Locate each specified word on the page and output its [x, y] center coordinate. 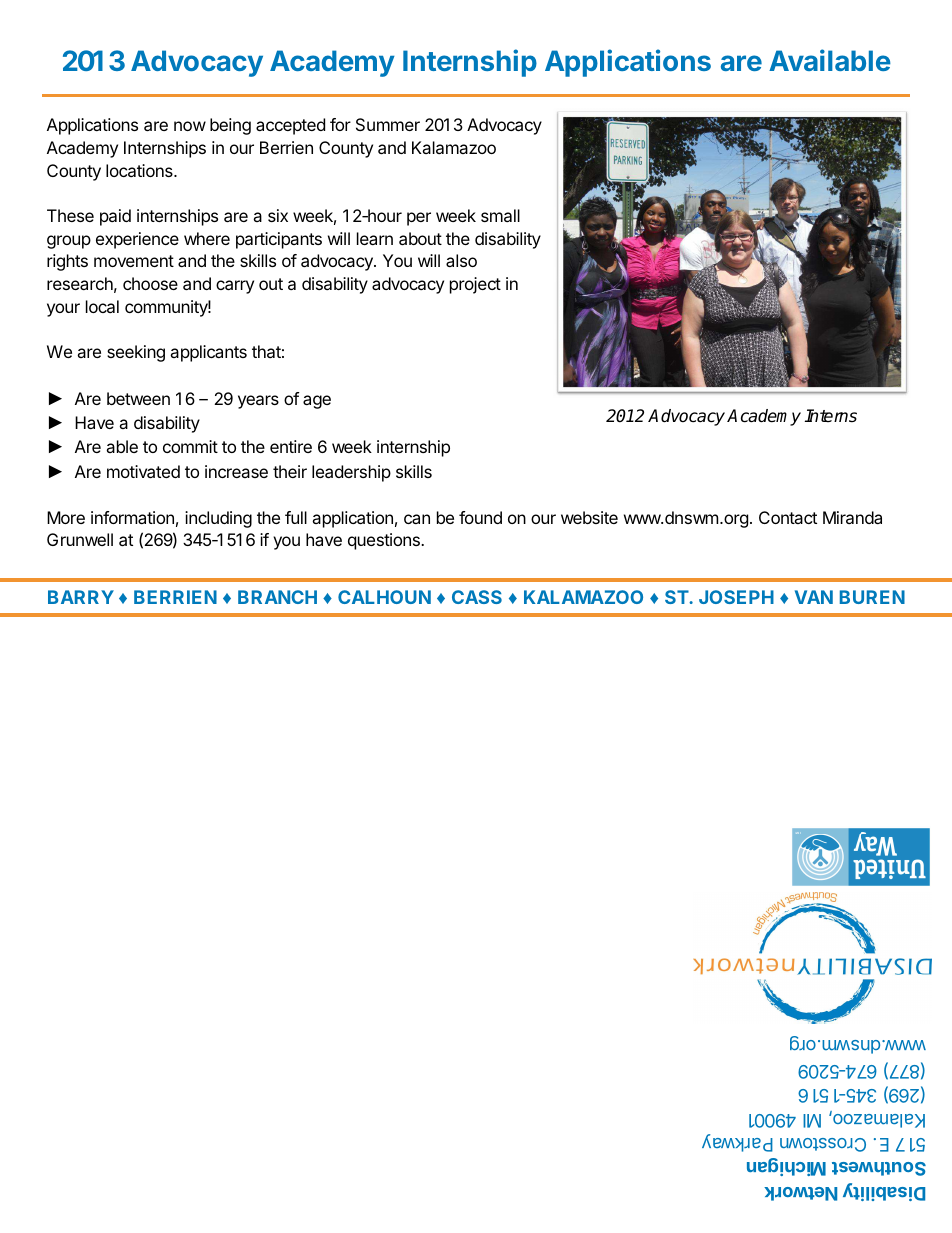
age [317, 402]
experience [137, 240]
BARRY [81, 597]
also [461, 260]
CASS [477, 597]
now [190, 126]
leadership [351, 473]
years [258, 402]
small [500, 215]
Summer [388, 124]
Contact [788, 517]
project [475, 285]
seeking [136, 353]
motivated [143, 471]
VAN [814, 597]
